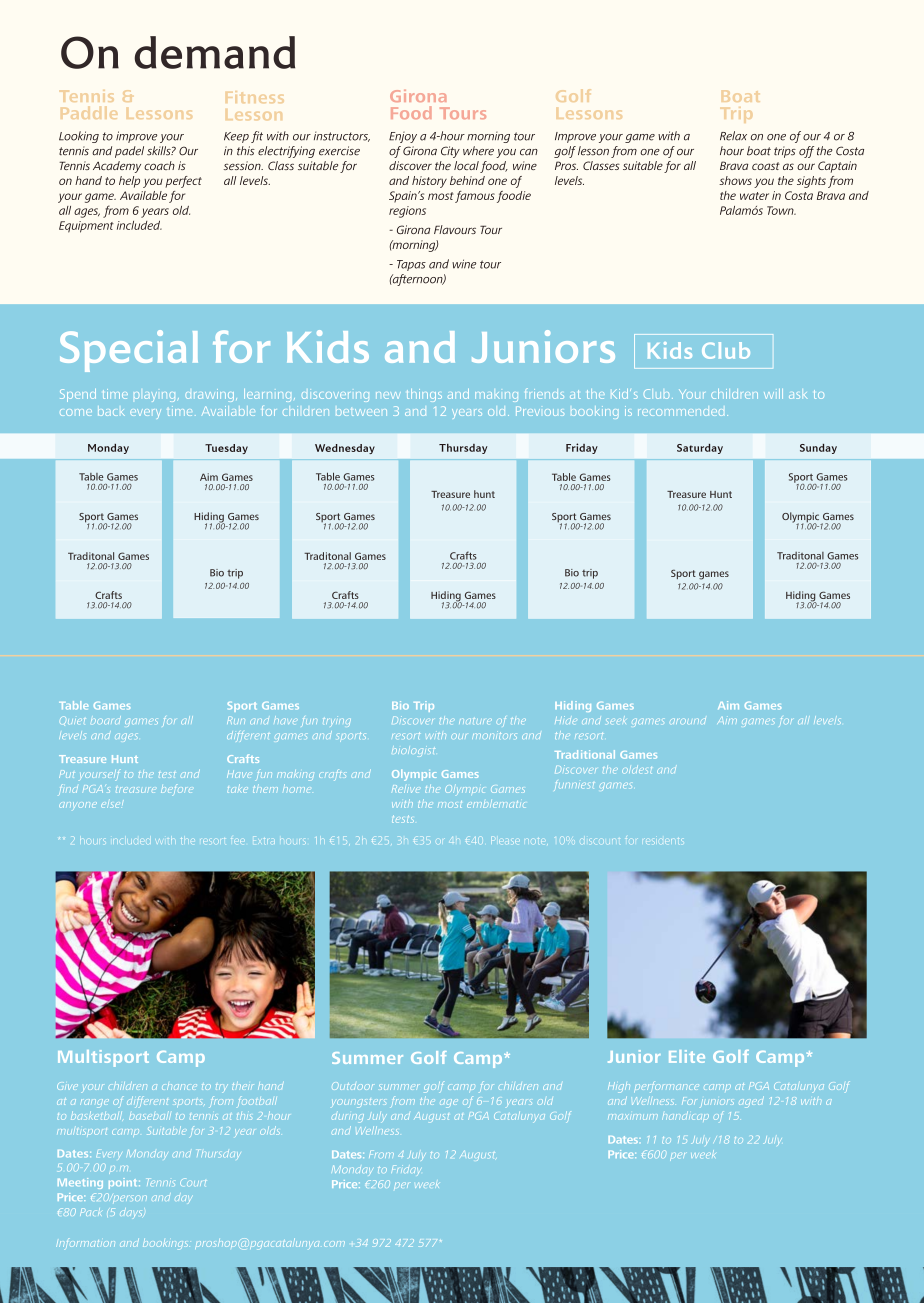  I want to click on will, so click(773, 394).
